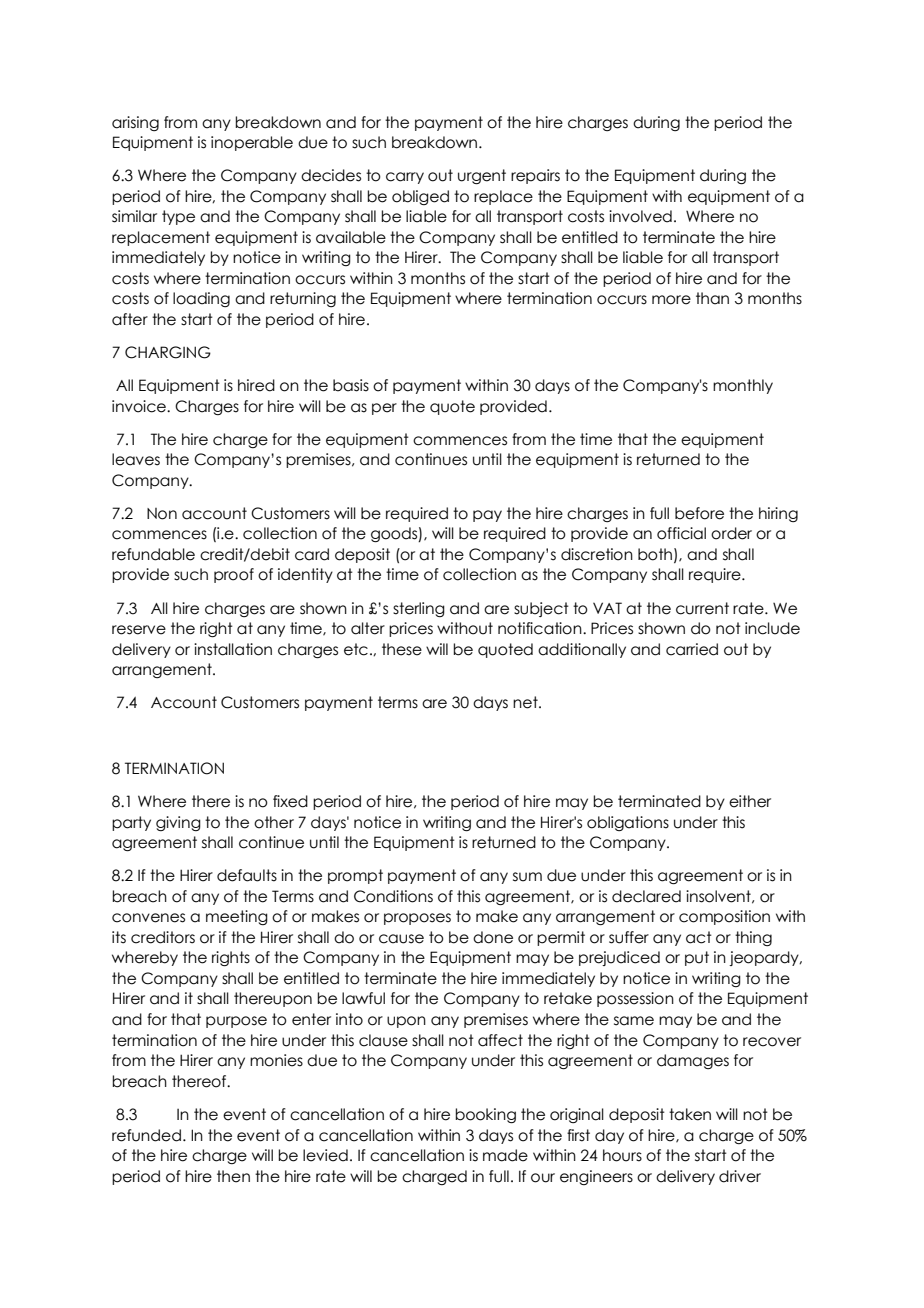 The width and height of the screenshot is (924, 1308). What do you see at coordinates (178, 823) in the screenshot?
I see `giving` at bounding box center [178, 823].
